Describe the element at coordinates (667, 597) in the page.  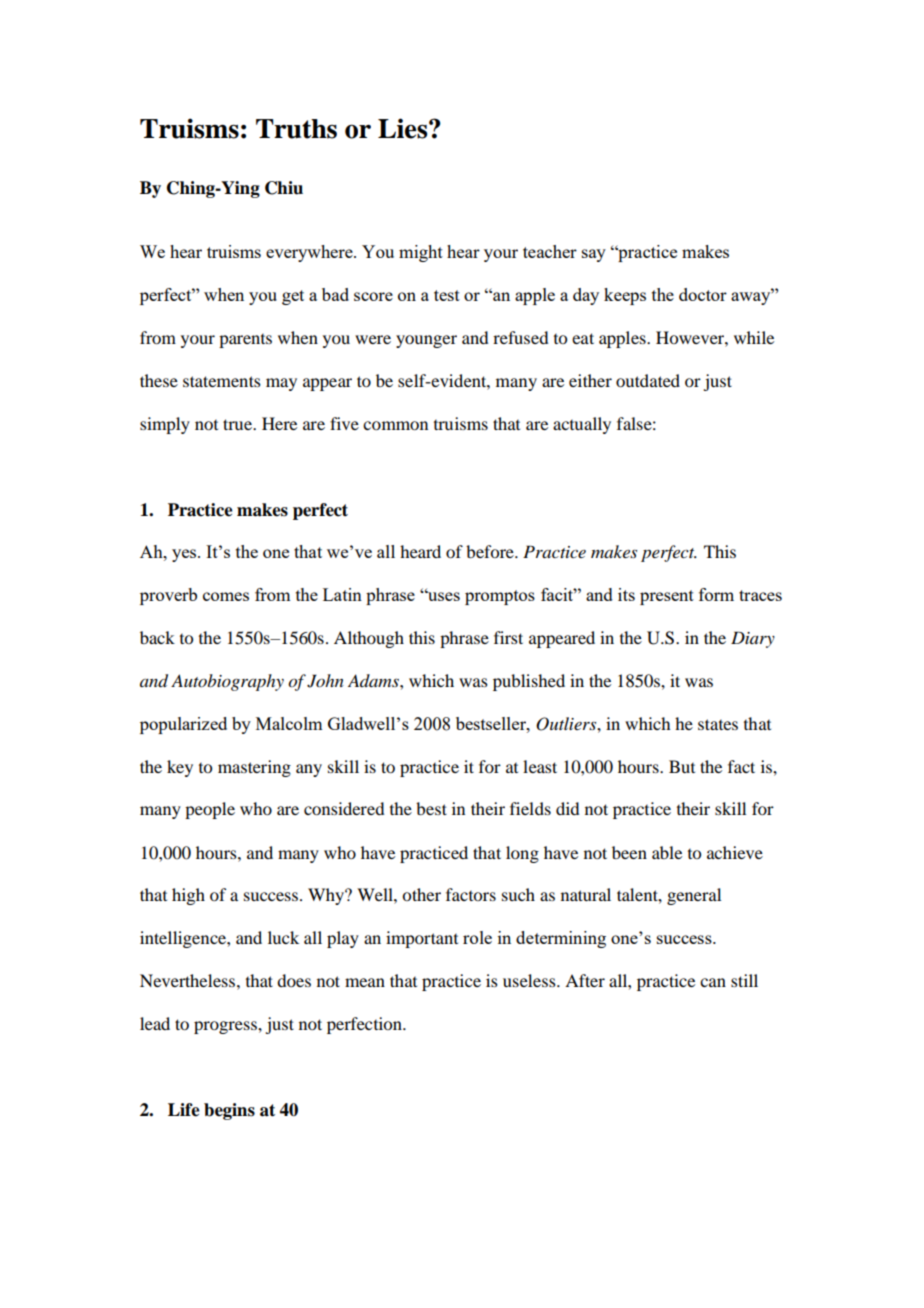
I see `present` at that location.
